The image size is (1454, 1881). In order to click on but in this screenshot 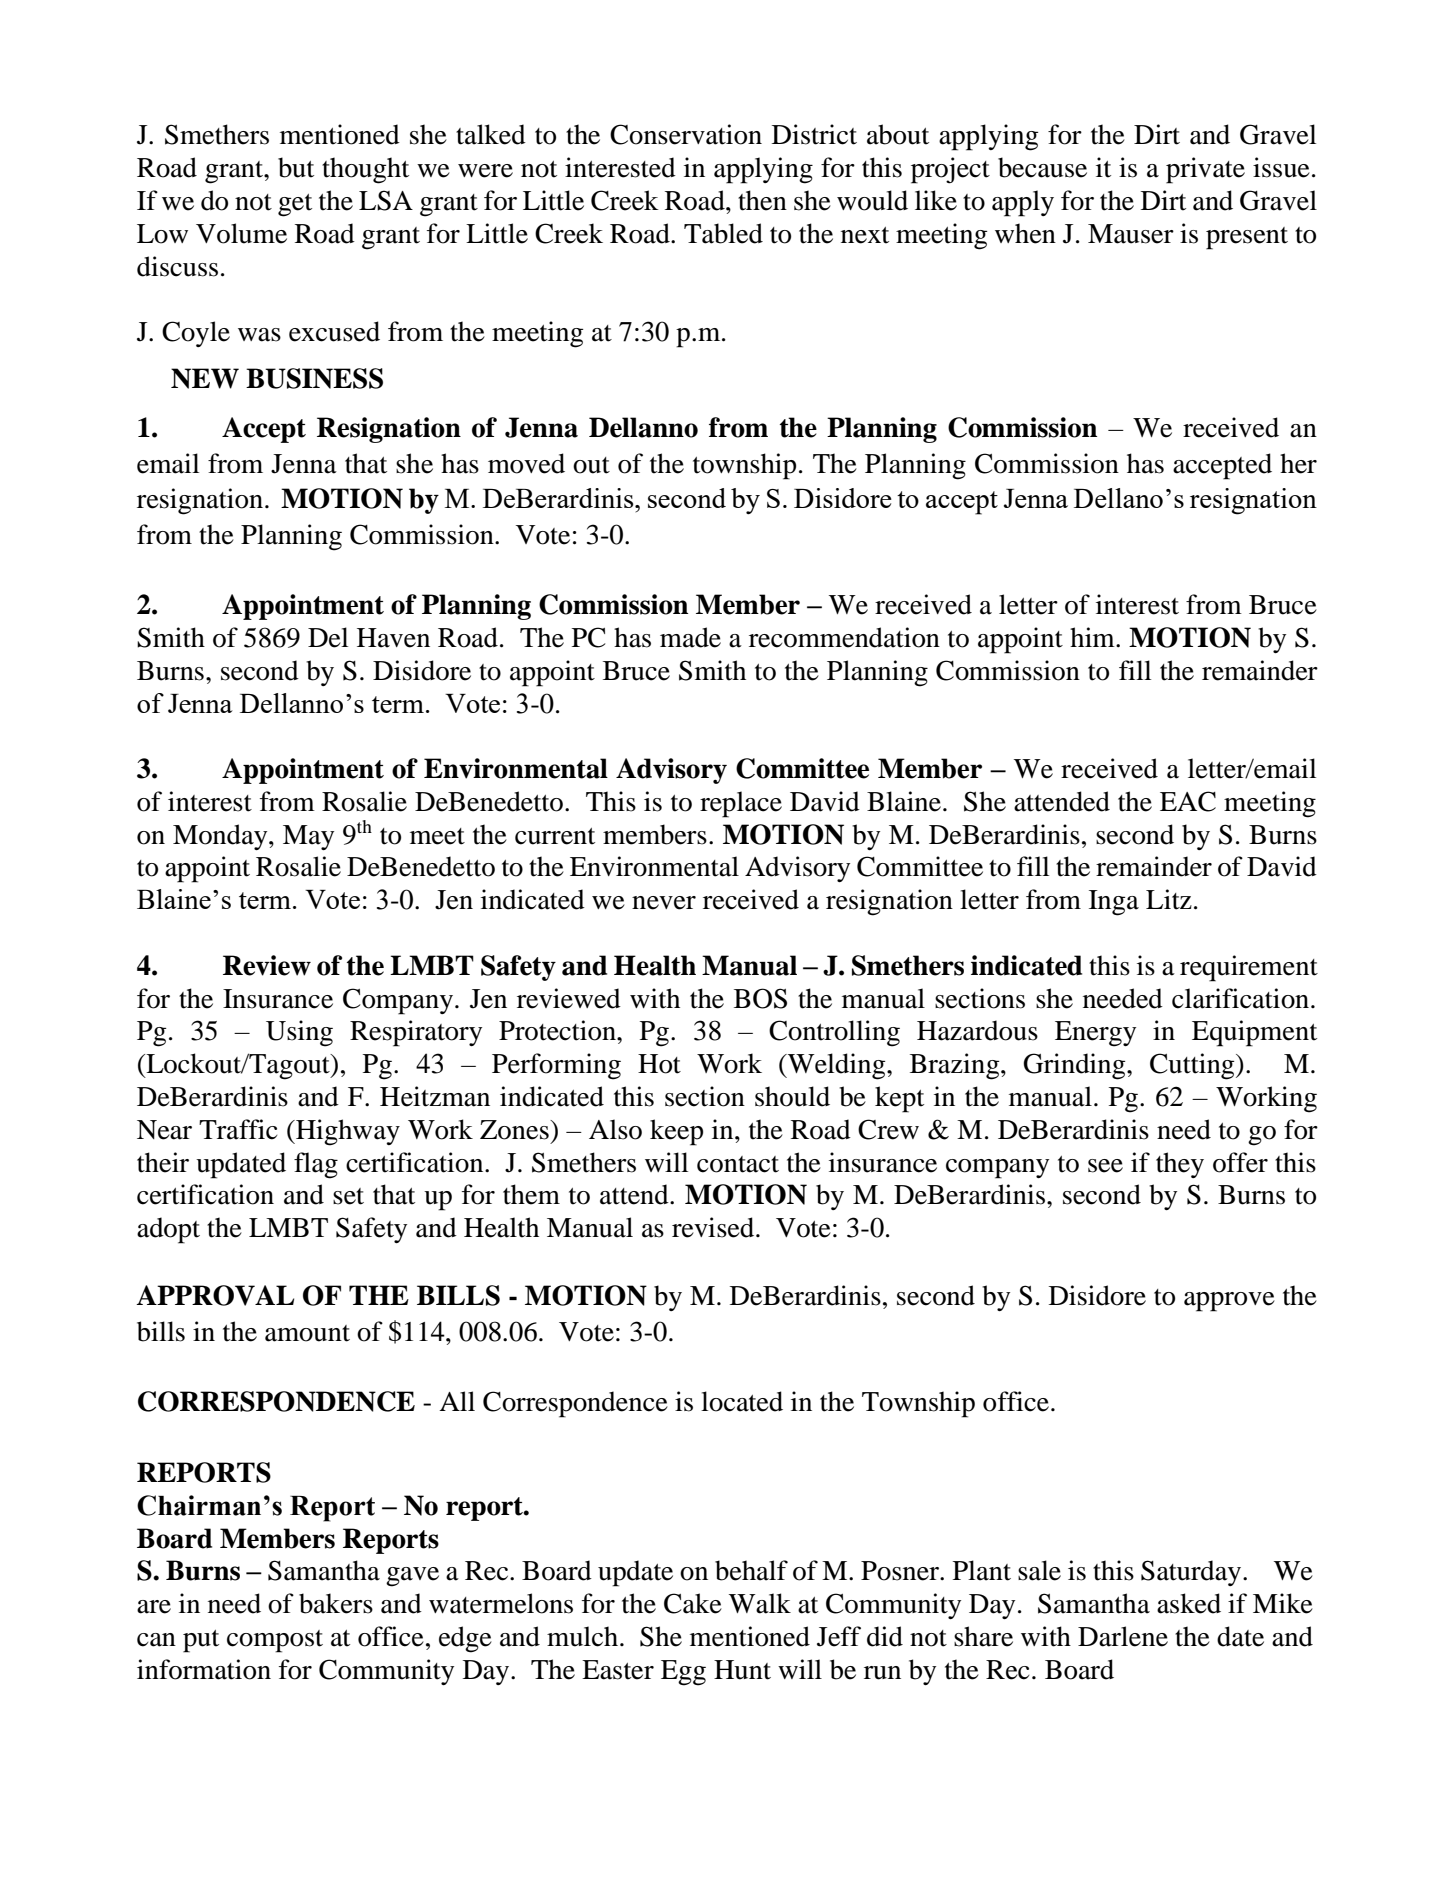, I will do `click(296, 167)`.
